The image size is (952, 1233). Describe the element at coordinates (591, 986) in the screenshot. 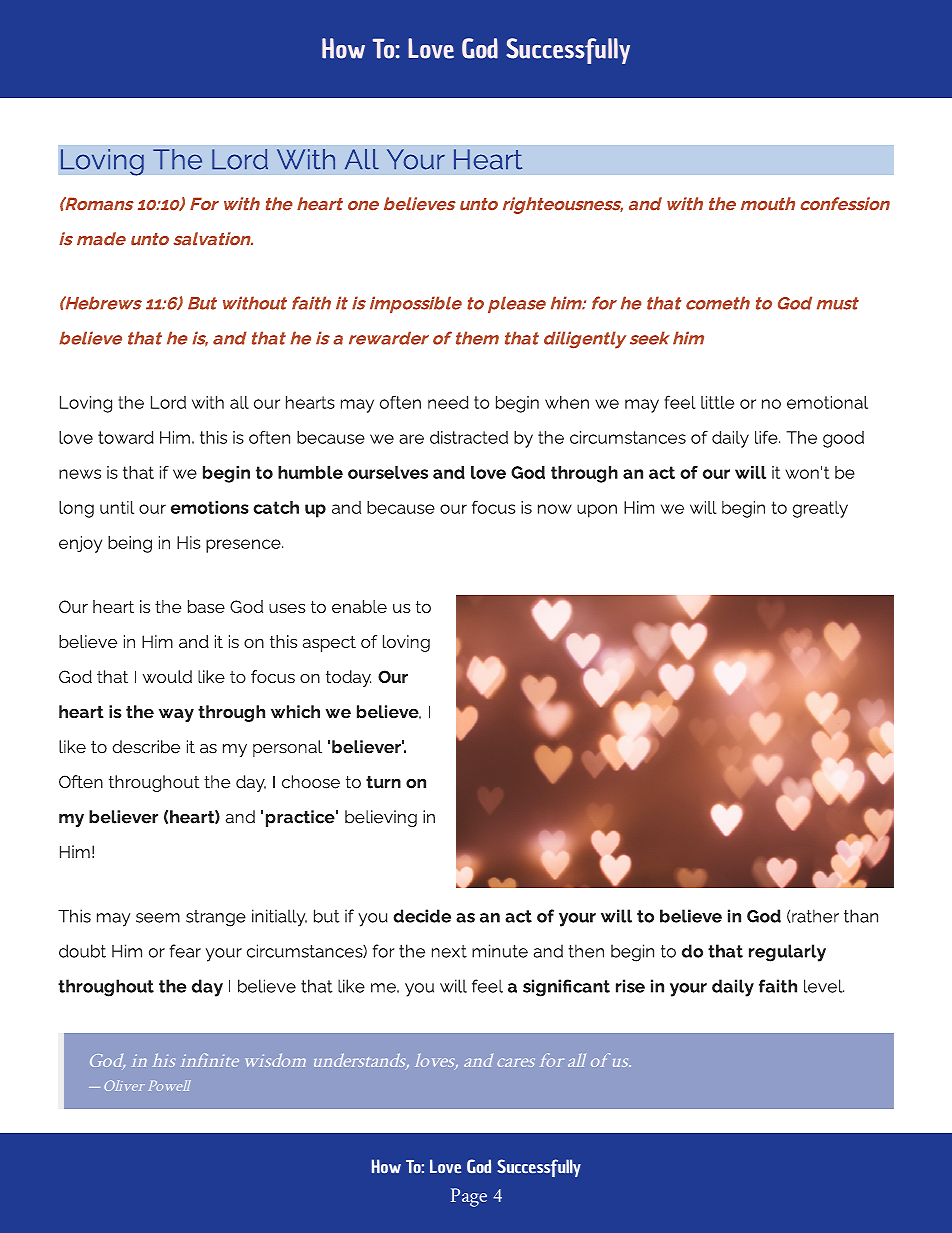

I see `cant` at that location.
